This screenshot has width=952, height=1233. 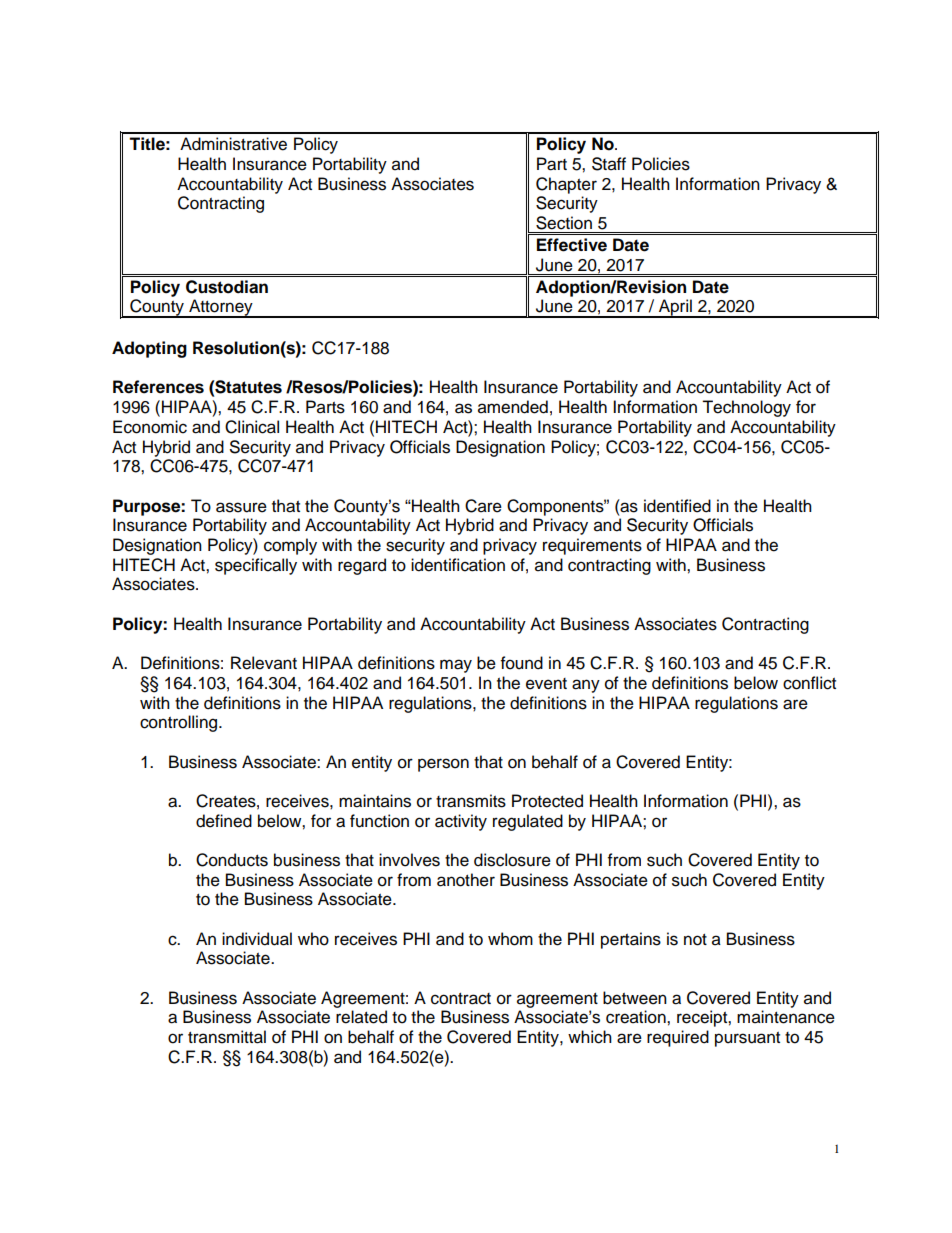 What do you see at coordinates (257, 939) in the screenshot?
I see `individual` at bounding box center [257, 939].
